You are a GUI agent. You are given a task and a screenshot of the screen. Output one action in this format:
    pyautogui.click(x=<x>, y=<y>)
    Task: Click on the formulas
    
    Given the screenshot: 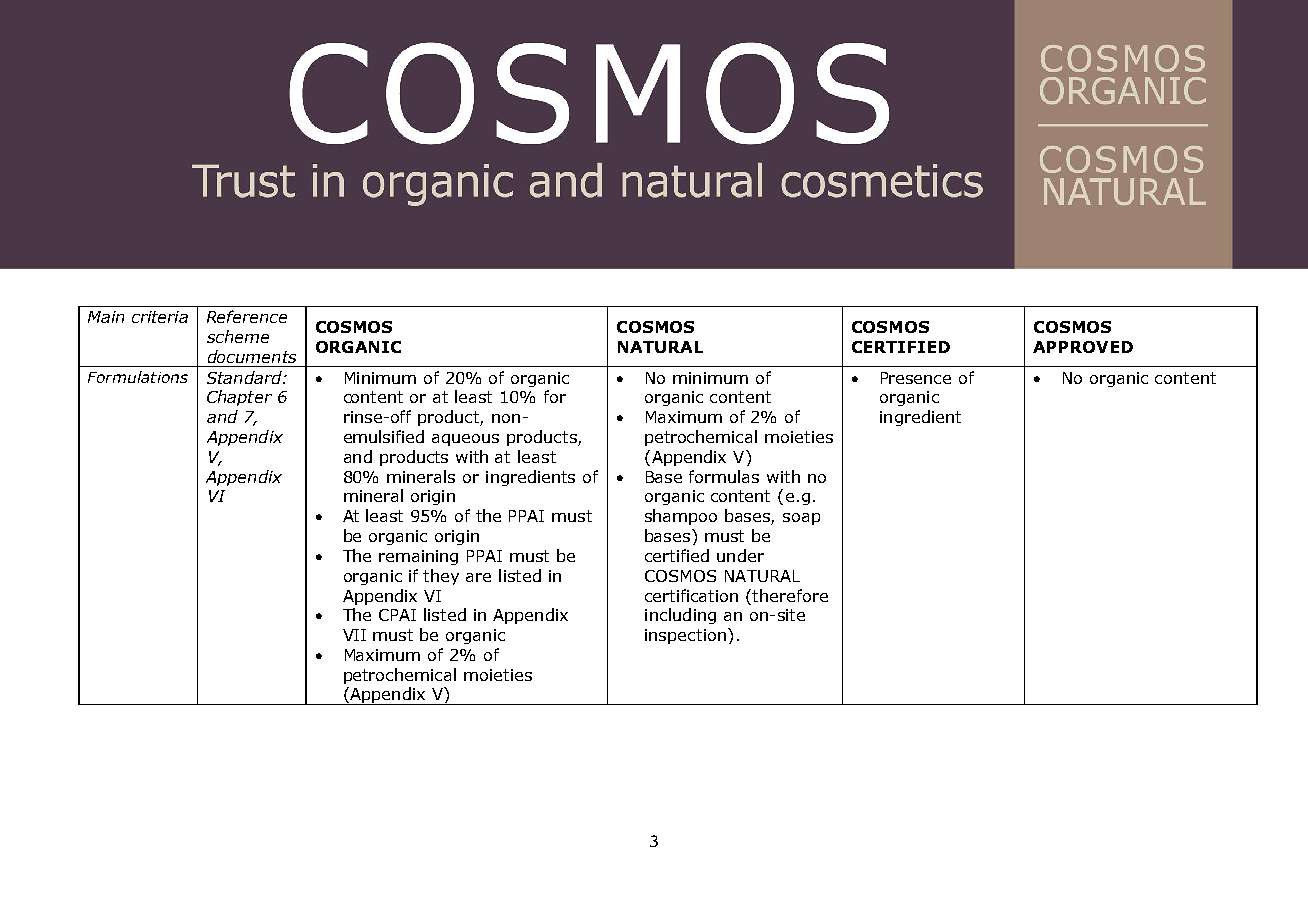 What is the action you would take?
    pyautogui.click(x=724, y=476)
